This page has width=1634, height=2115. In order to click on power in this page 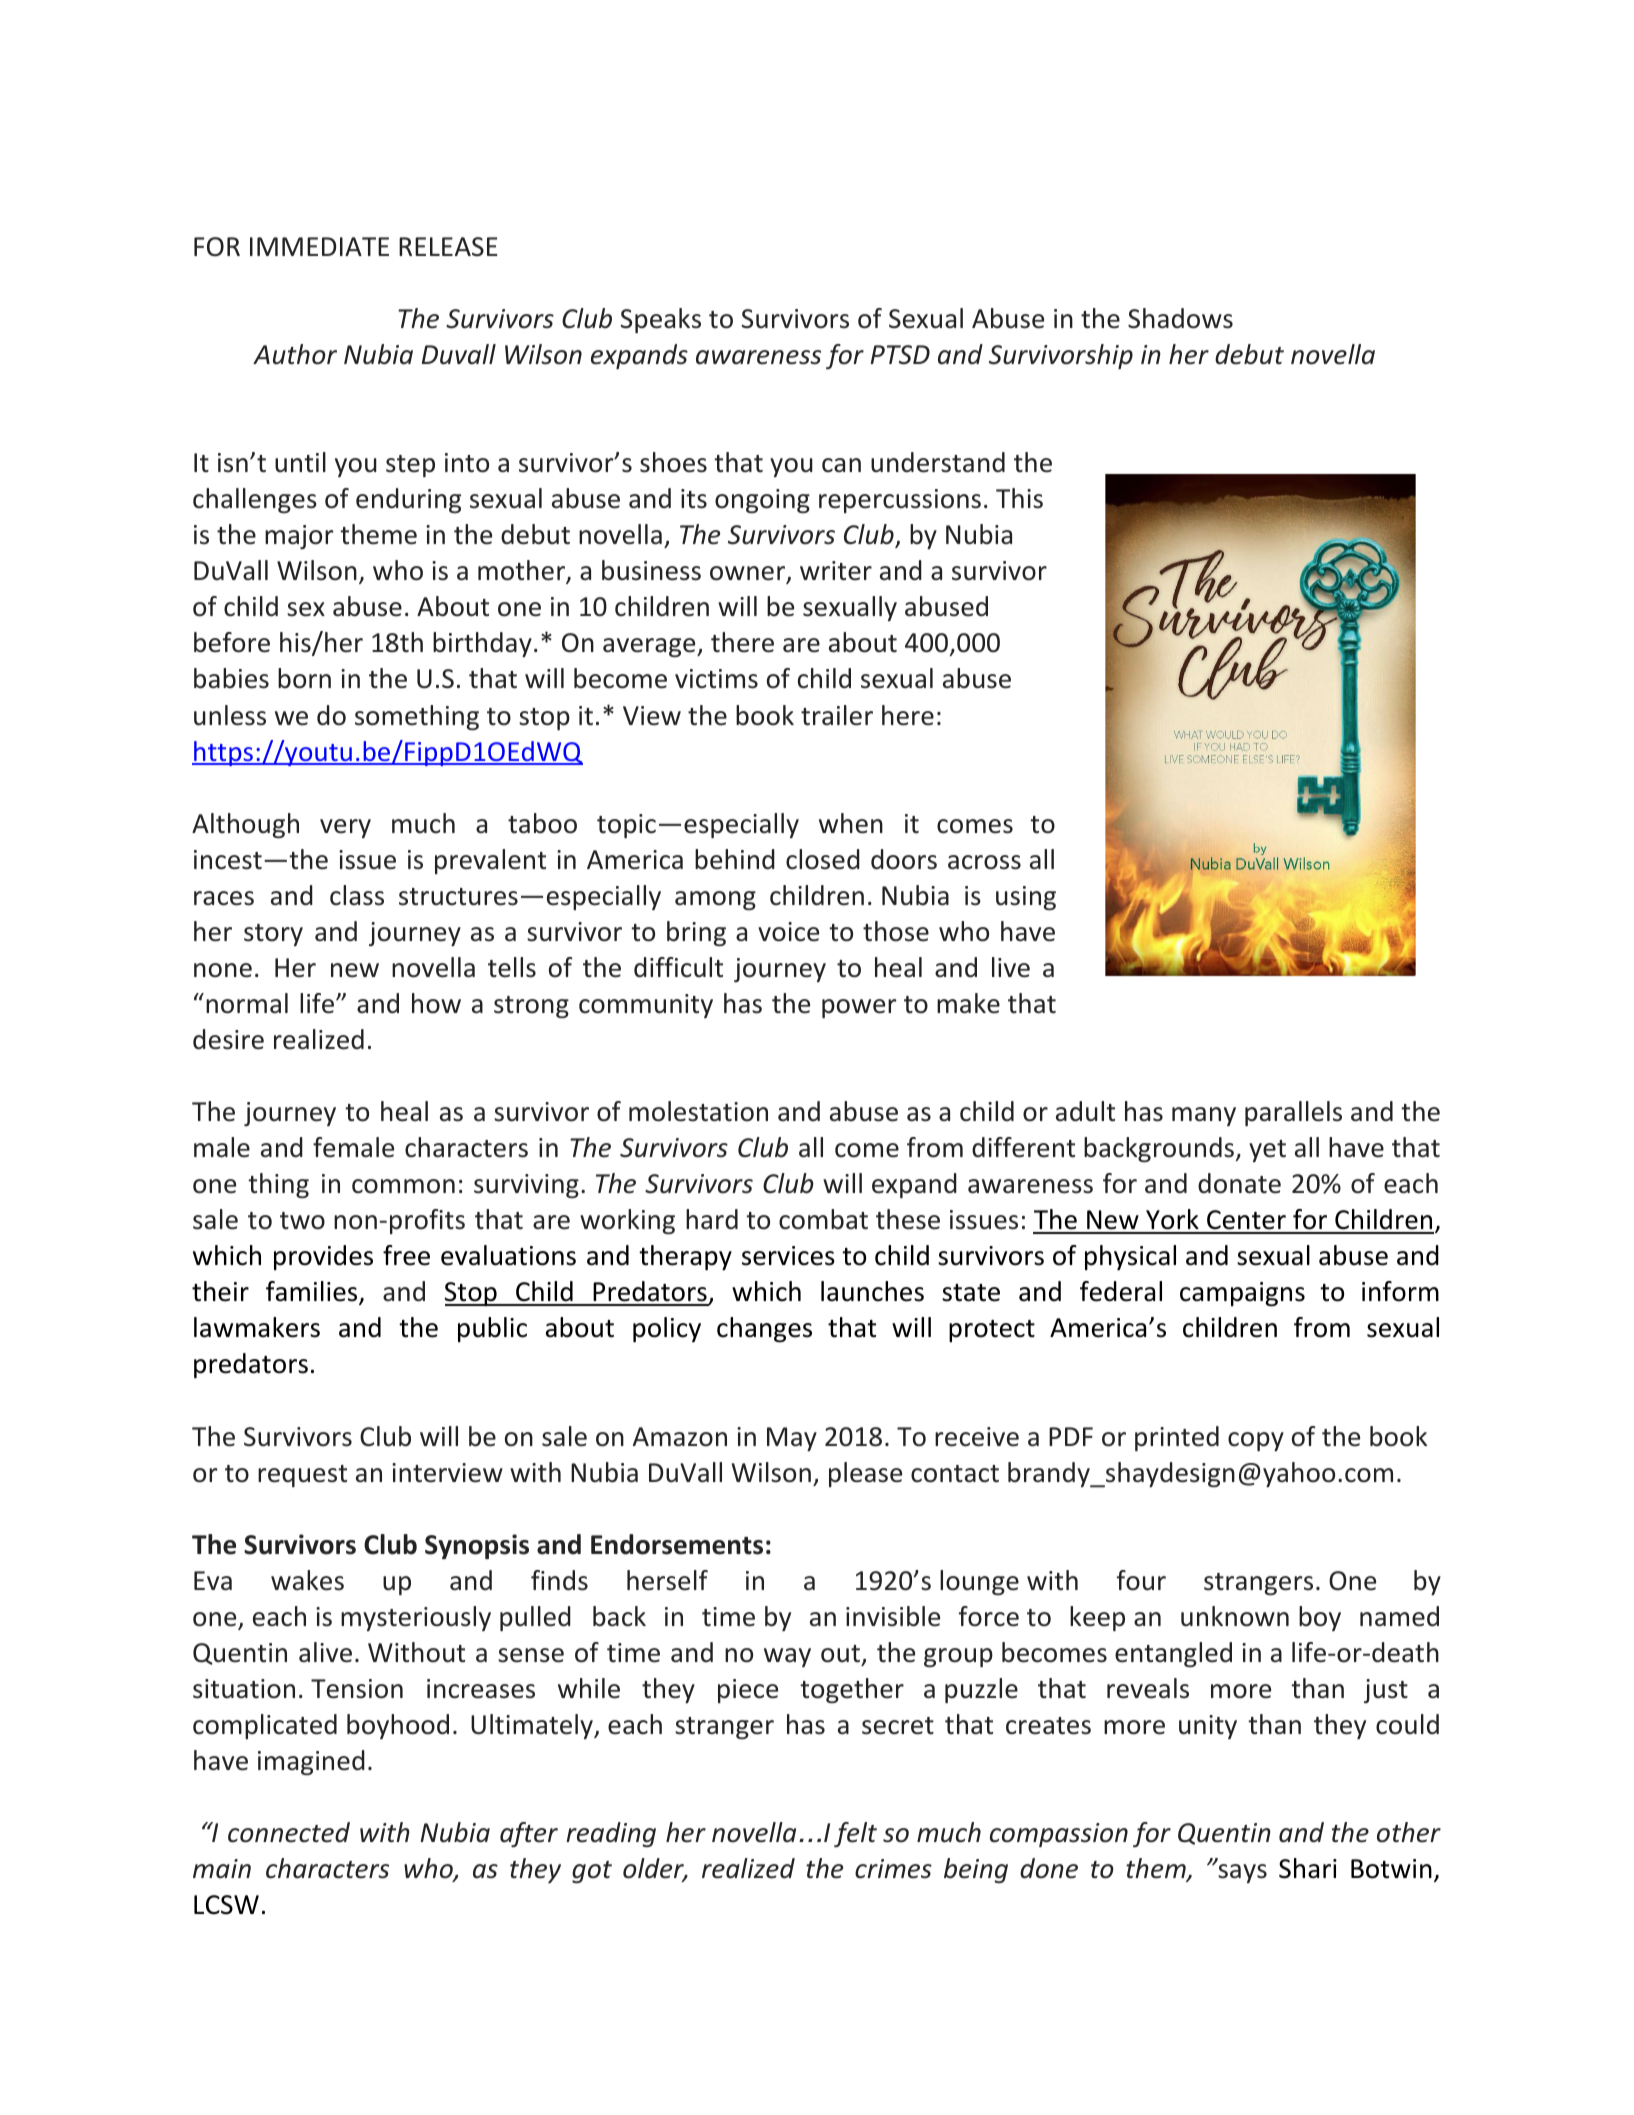, I will do `click(859, 1008)`.
